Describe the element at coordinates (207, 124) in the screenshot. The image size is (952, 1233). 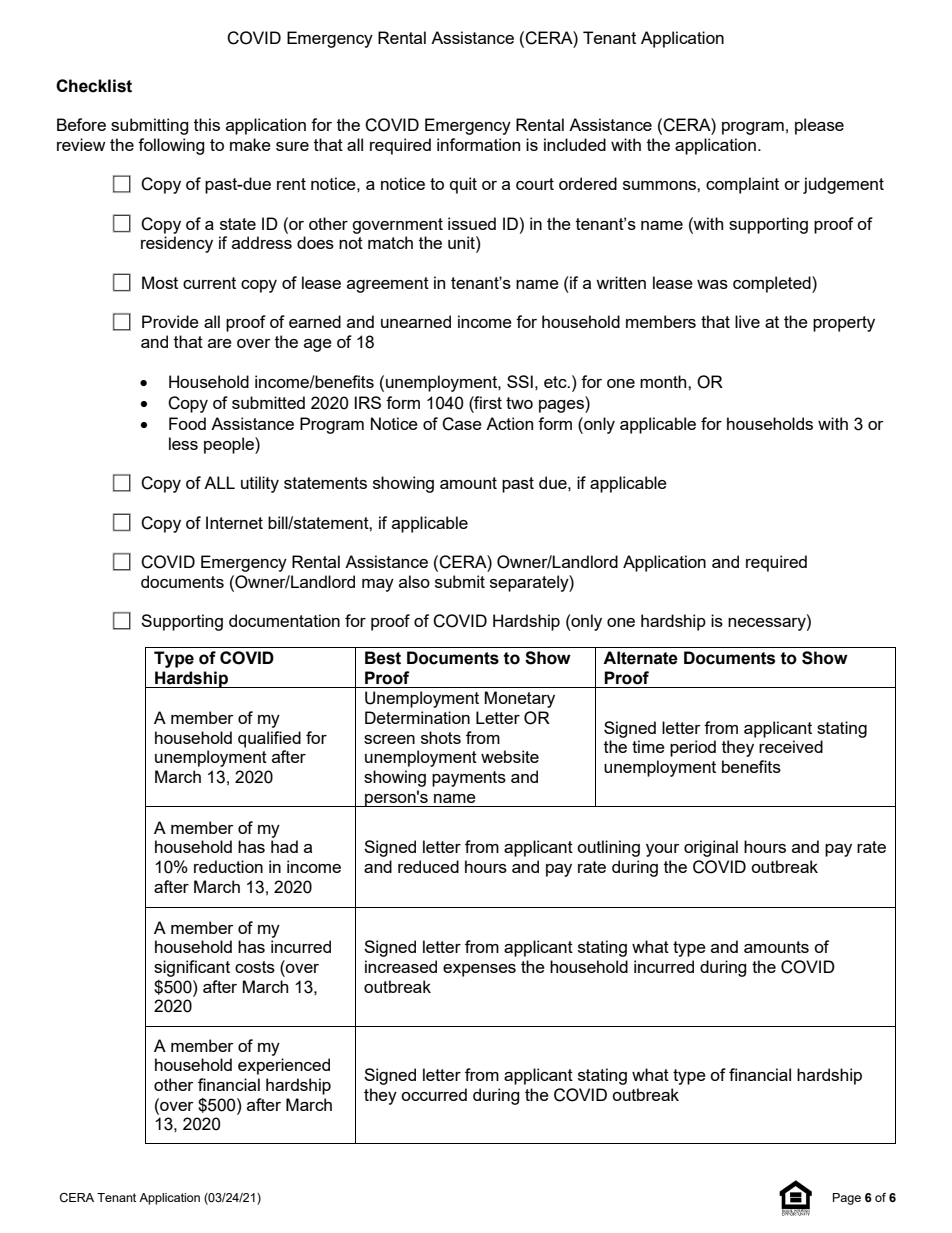
I see `this` at that location.
